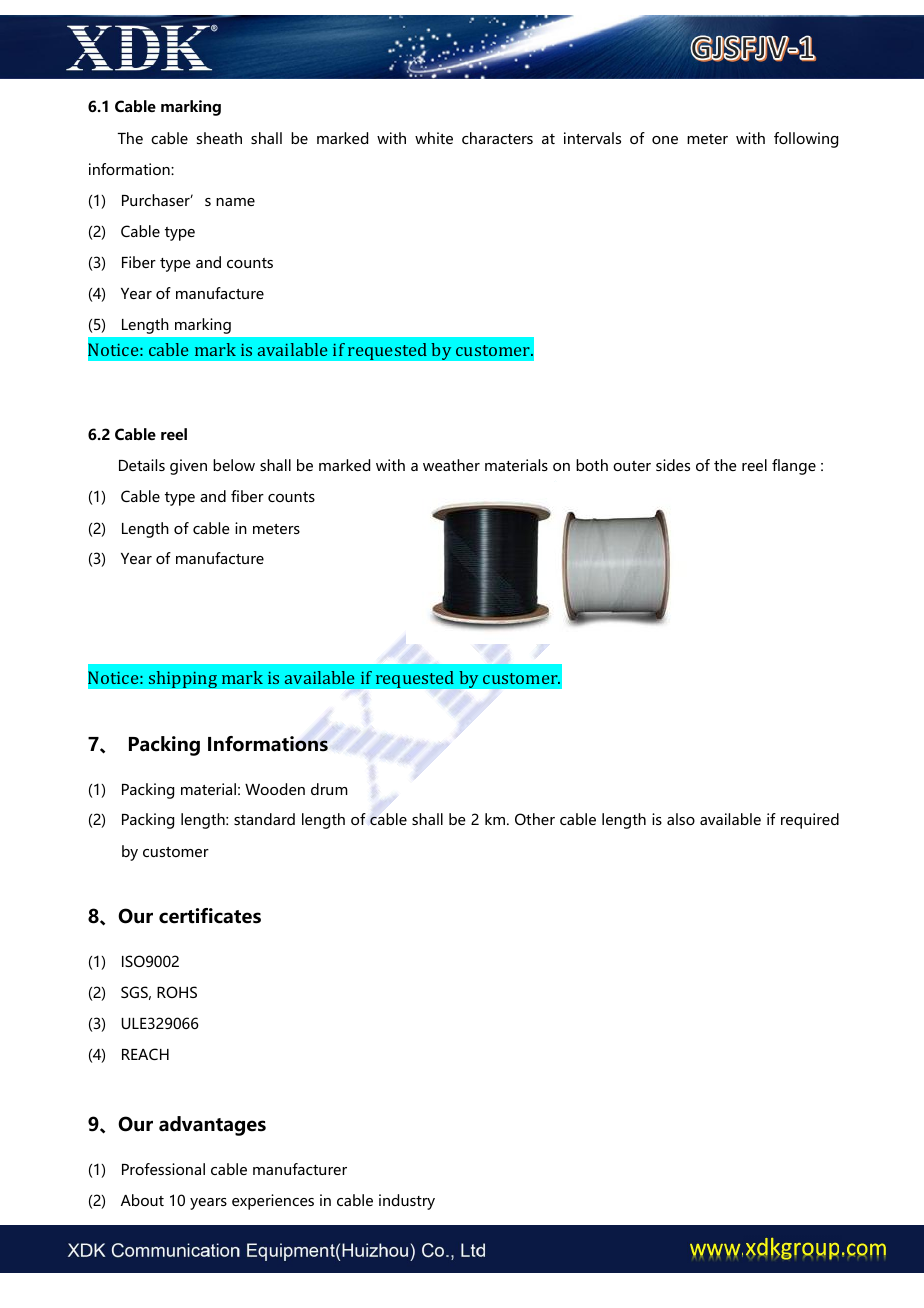 The height and width of the screenshot is (1308, 924). What do you see at coordinates (673, 465) in the screenshot?
I see `sides` at bounding box center [673, 465].
